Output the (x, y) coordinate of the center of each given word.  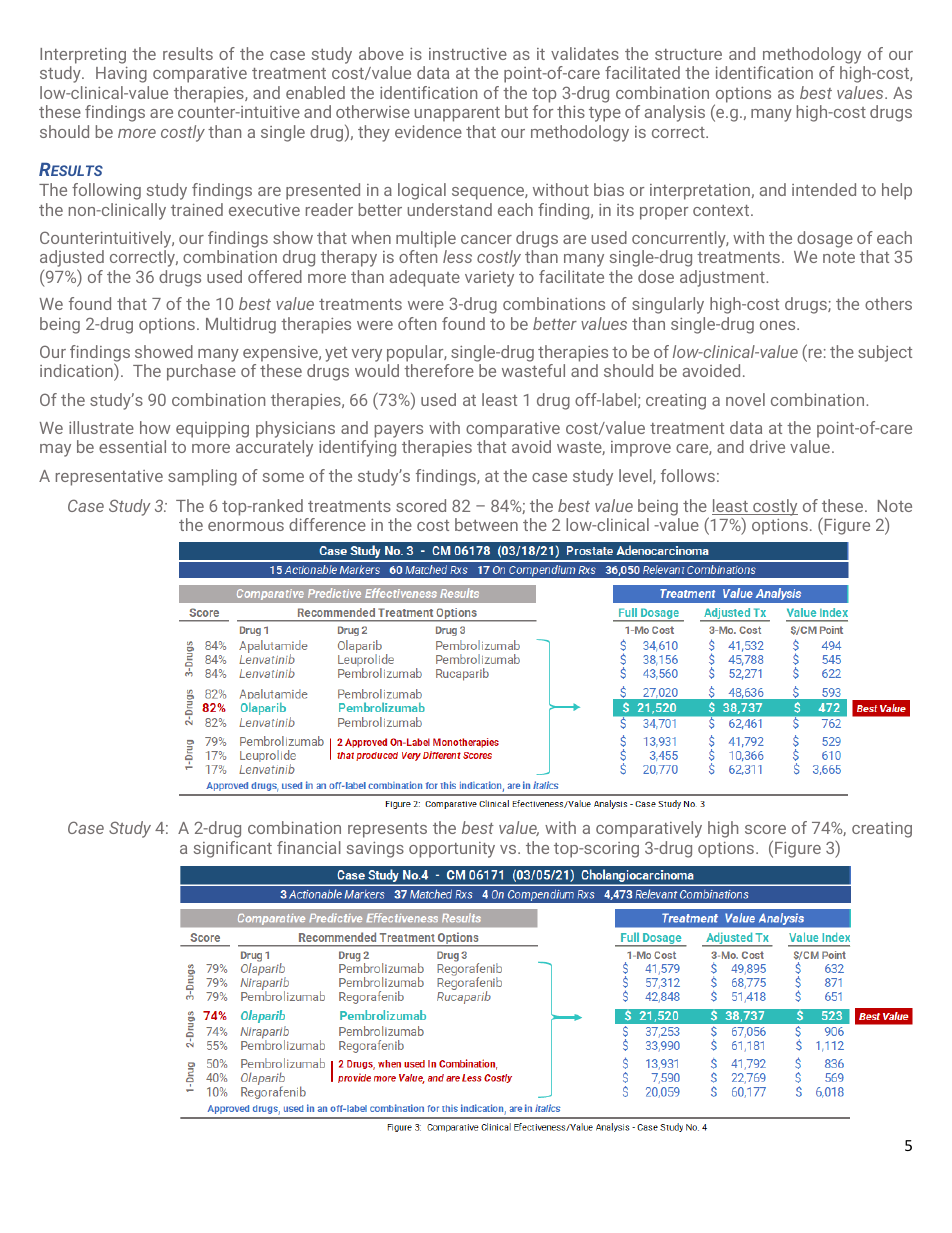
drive (767, 446)
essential (132, 446)
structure (688, 54)
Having (121, 74)
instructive (468, 54)
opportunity (452, 850)
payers (399, 431)
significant (233, 849)
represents (387, 830)
